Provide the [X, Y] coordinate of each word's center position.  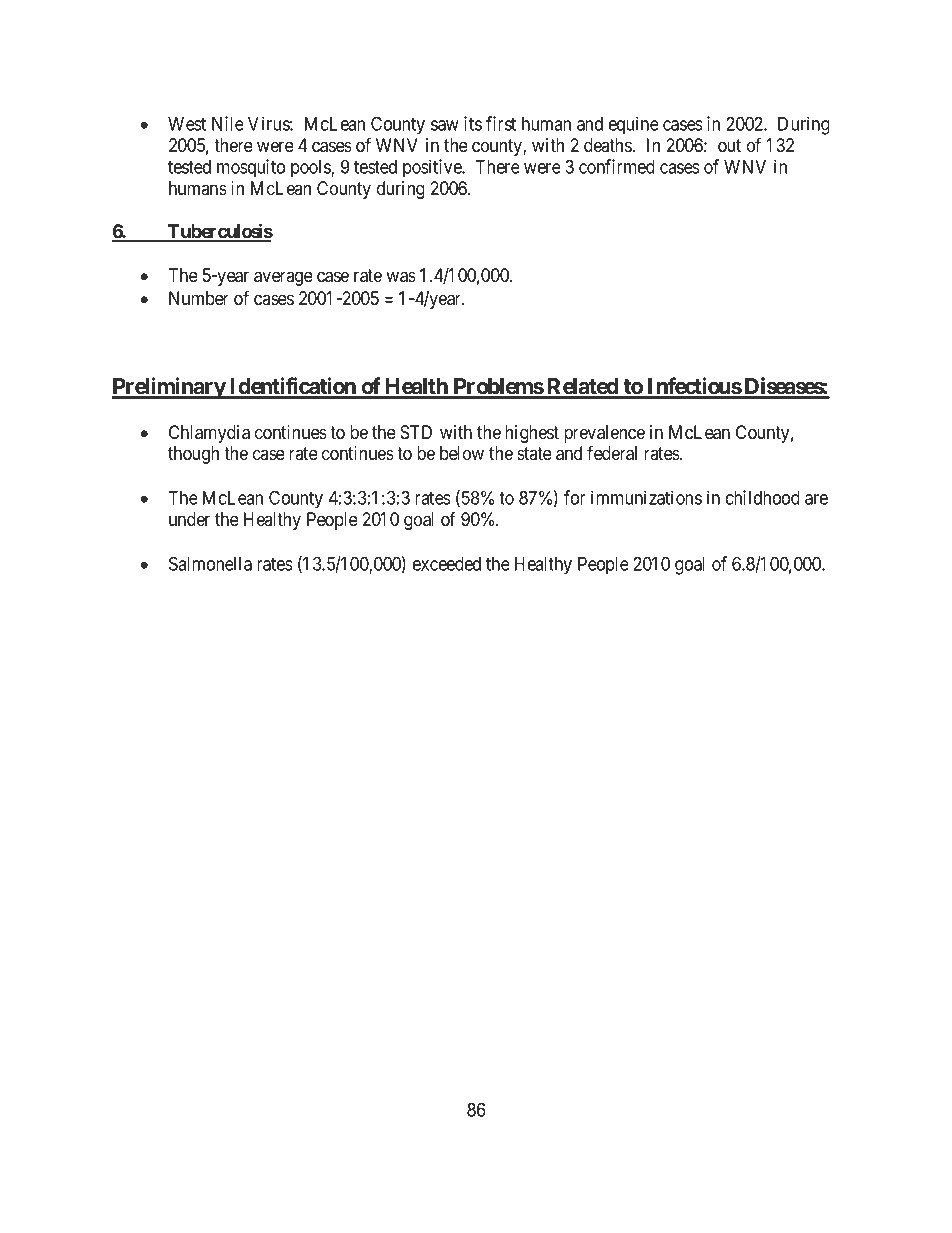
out [729, 146]
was [401, 277]
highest [532, 434]
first [501, 123]
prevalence [604, 435]
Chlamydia [209, 434]
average [283, 278]
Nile [228, 123]
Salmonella [210, 563]
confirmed [617, 166]
